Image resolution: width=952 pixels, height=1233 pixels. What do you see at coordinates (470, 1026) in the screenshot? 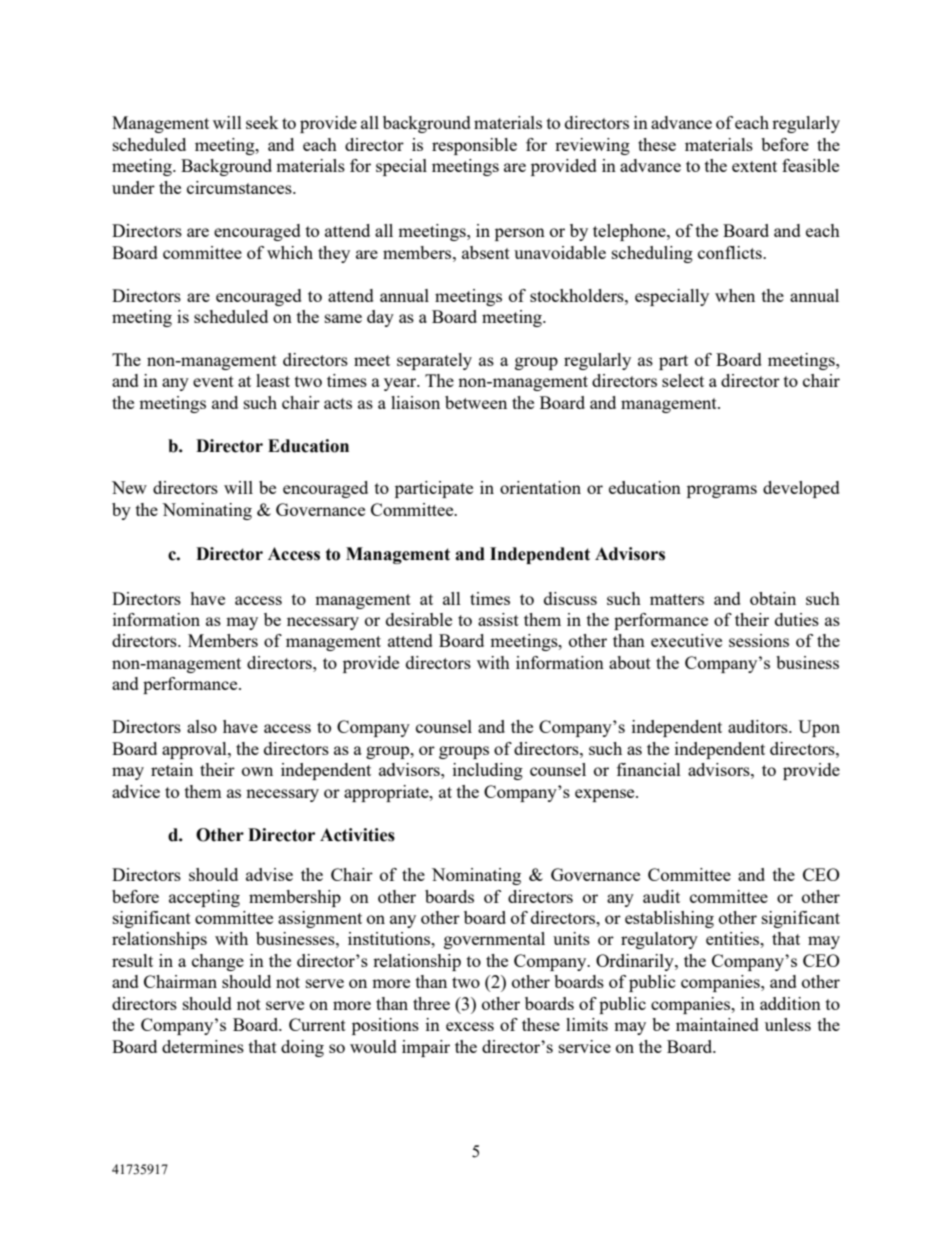
I see `excess` at bounding box center [470, 1026].
